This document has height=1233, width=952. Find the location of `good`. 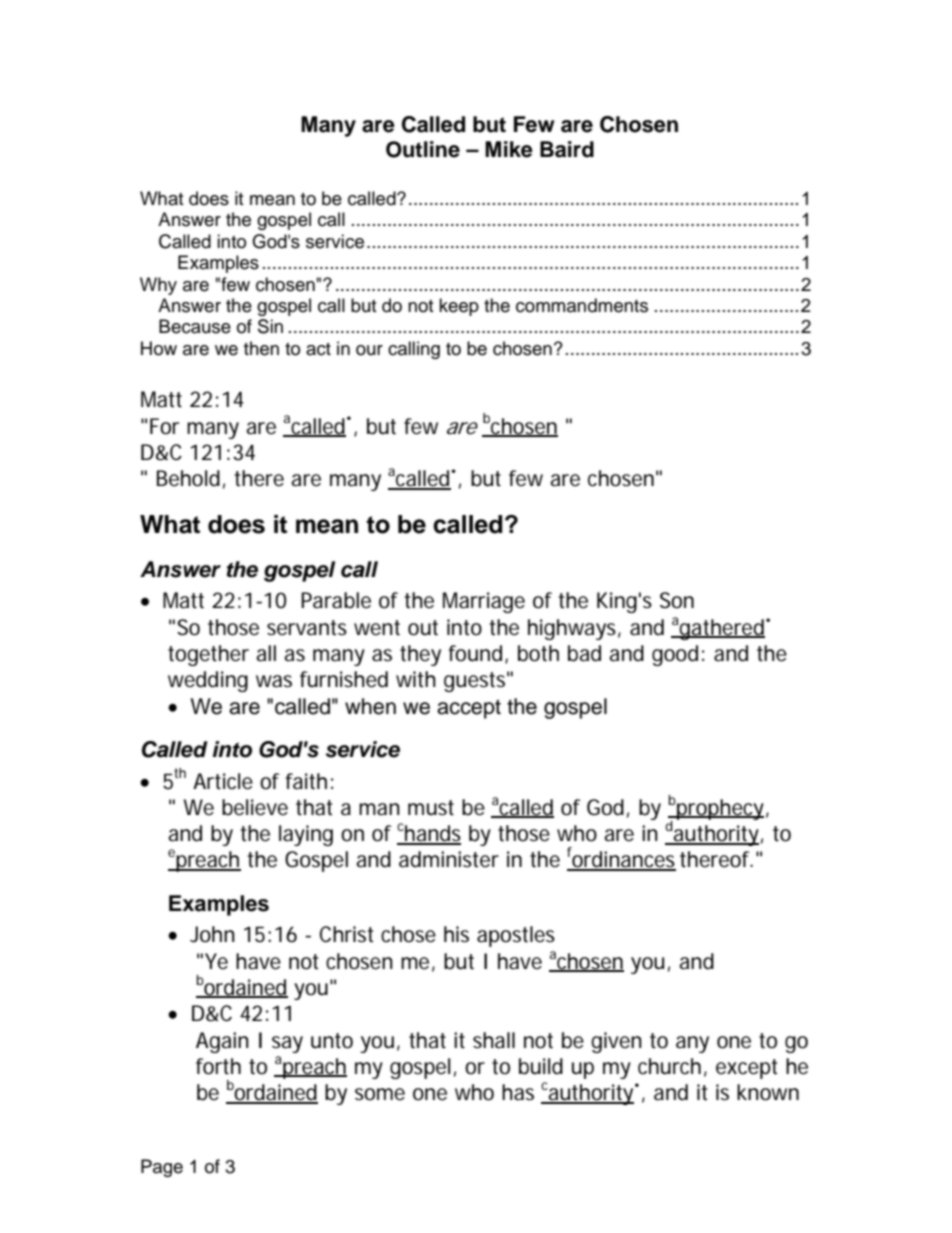

good is located at coordinates (675, 655).
